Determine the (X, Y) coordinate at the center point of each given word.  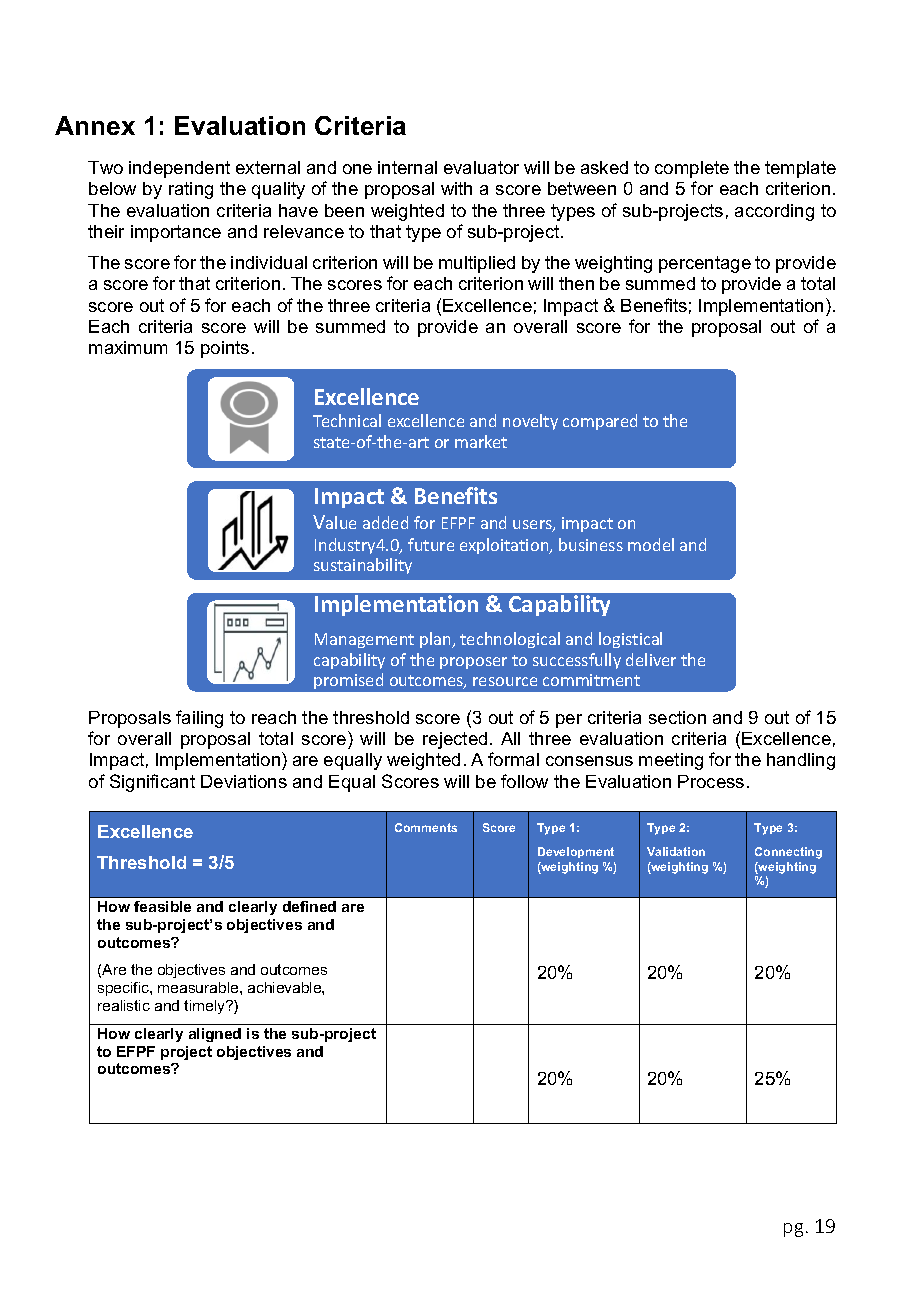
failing (199, 719)
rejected (455, 740)
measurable (199, 987)
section (677, 717)
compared (600, 422)
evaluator (481, 167)
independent (179, 169)
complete (692, 169)
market (481, 441)
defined (309, 906)
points (225, 349)
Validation (676, 851)
